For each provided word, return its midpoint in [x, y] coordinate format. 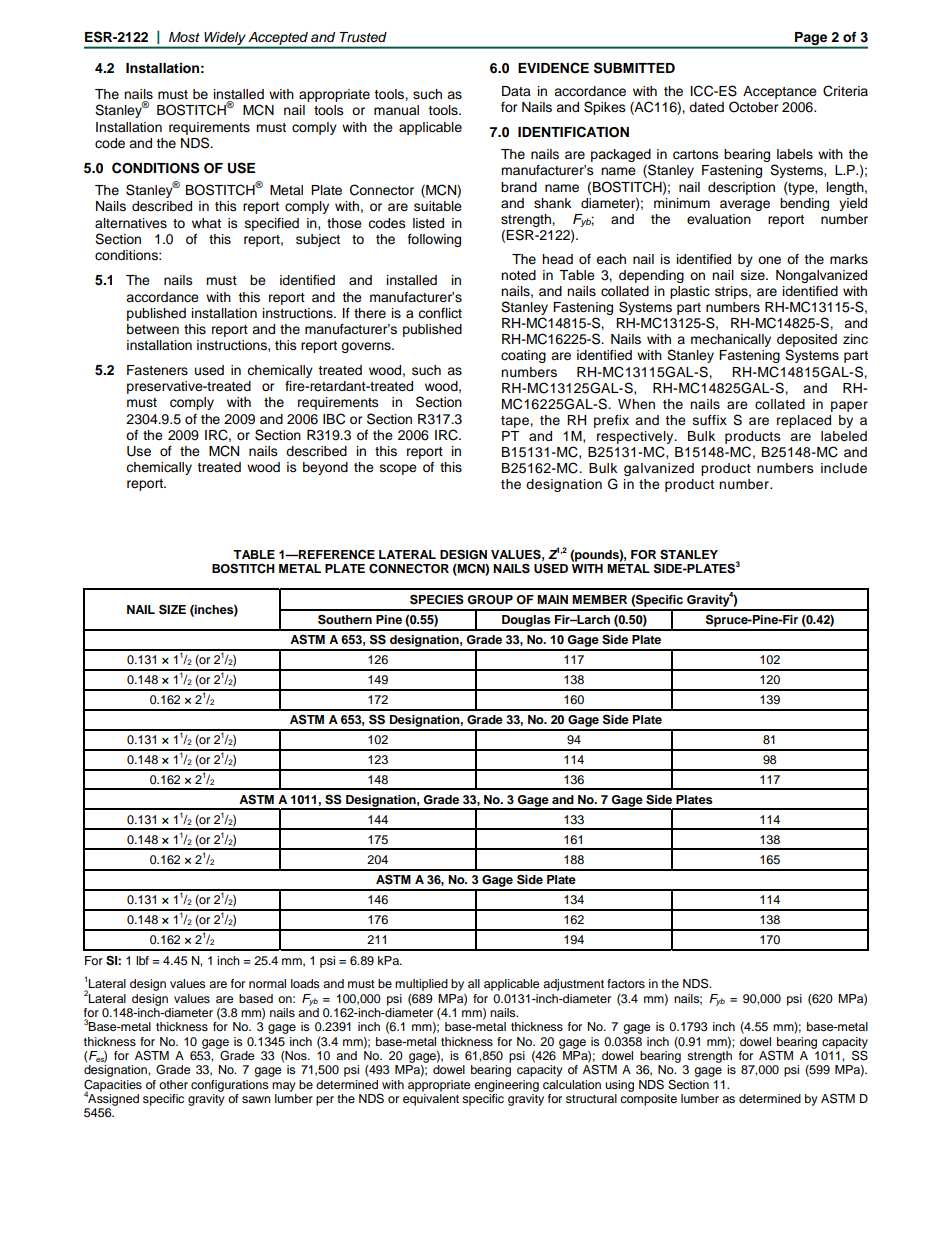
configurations [230, 1086]
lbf [142, 960]
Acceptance [780, 92]
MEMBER [599, 599]
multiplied [421, 985]
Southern [345, 619]
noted [518, 275]
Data [516, 91]
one [769, 260]
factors [626, 983]
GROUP [490, 600]
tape [516, 422]
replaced [804, 421]
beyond [325, 468]
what [206, 223]
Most [184, 37]
